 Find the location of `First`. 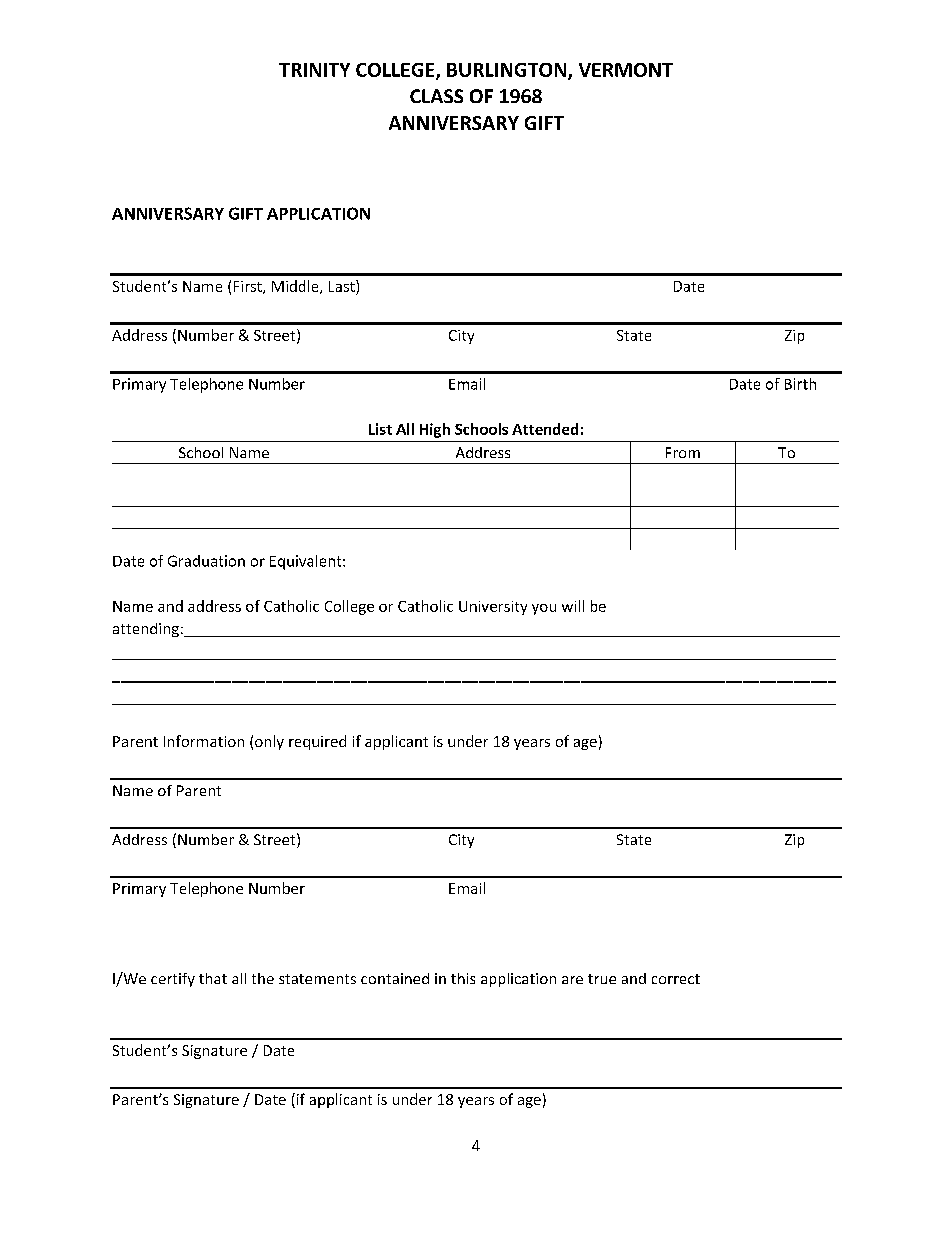

First is located at coordinates (249, 287).
